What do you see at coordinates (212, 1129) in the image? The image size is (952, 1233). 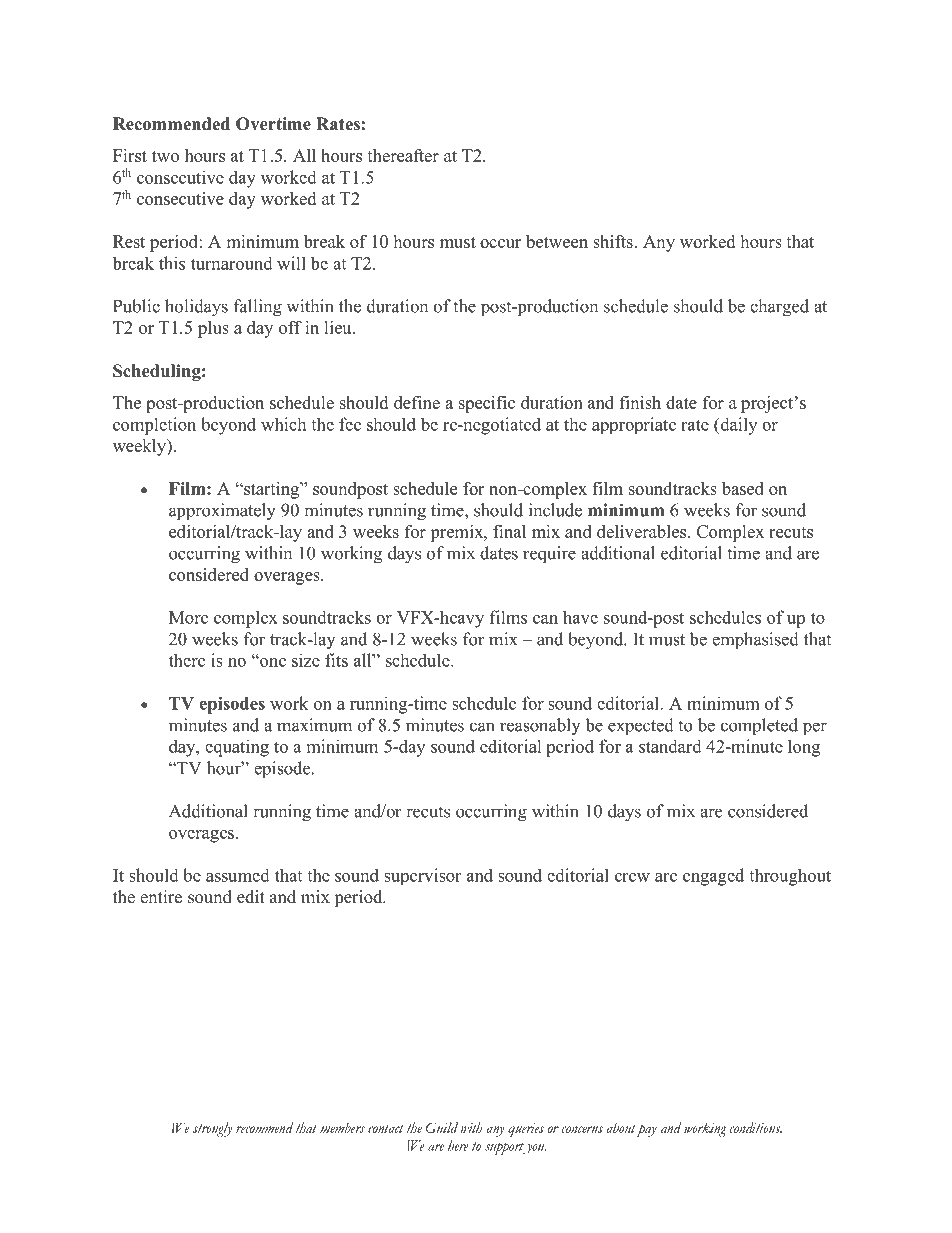 I see `strongly` at bounding box center [212, 1129].
